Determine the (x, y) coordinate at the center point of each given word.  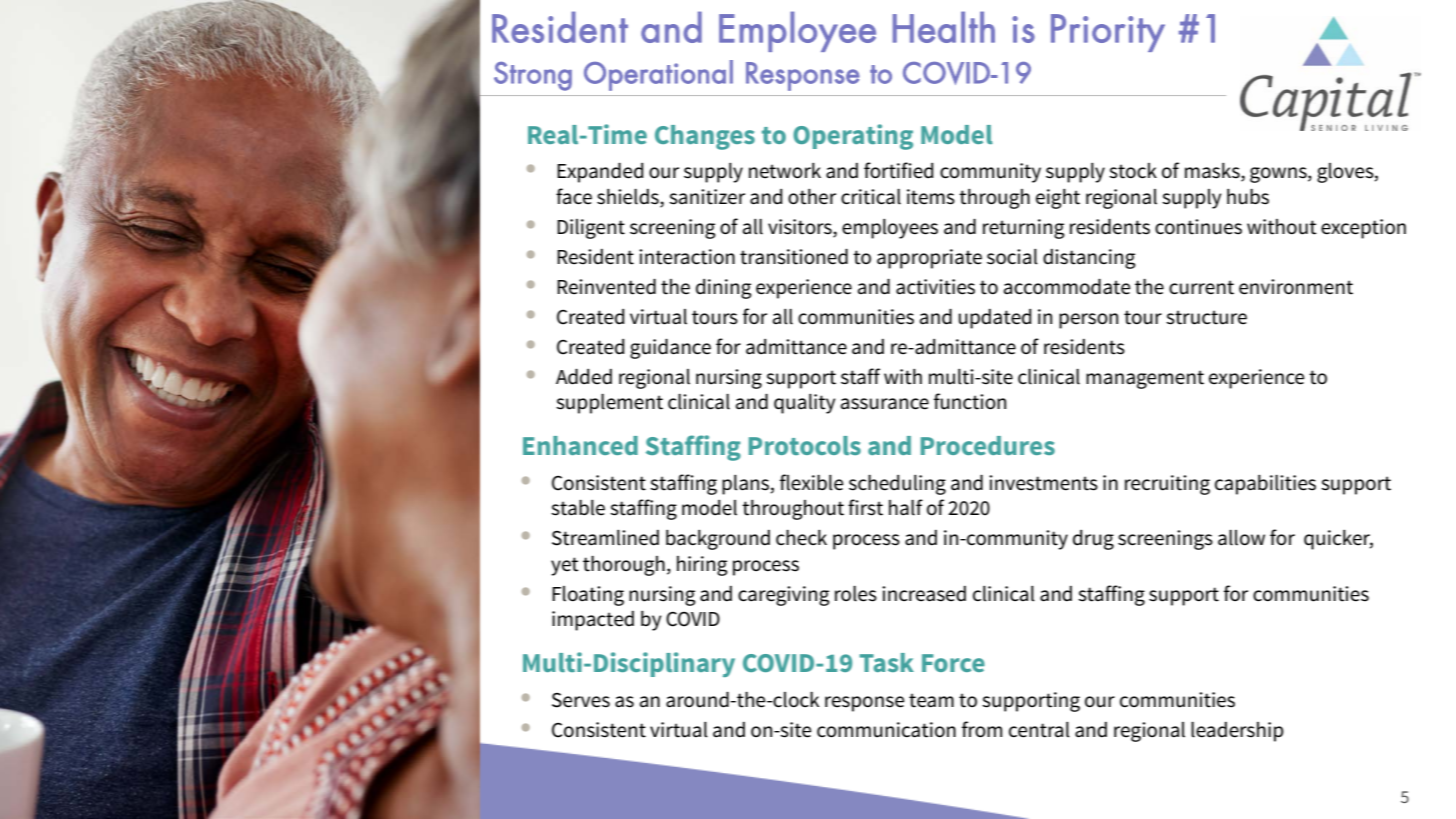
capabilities (1265, 485)
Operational (658, 75)
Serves (581, 700)
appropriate (929, 259)
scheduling (897, 485)
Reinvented (606, 287)
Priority (1108, 33)
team (931, 700)
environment (1296, 287)
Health (944, 27)
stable (578, 508)
